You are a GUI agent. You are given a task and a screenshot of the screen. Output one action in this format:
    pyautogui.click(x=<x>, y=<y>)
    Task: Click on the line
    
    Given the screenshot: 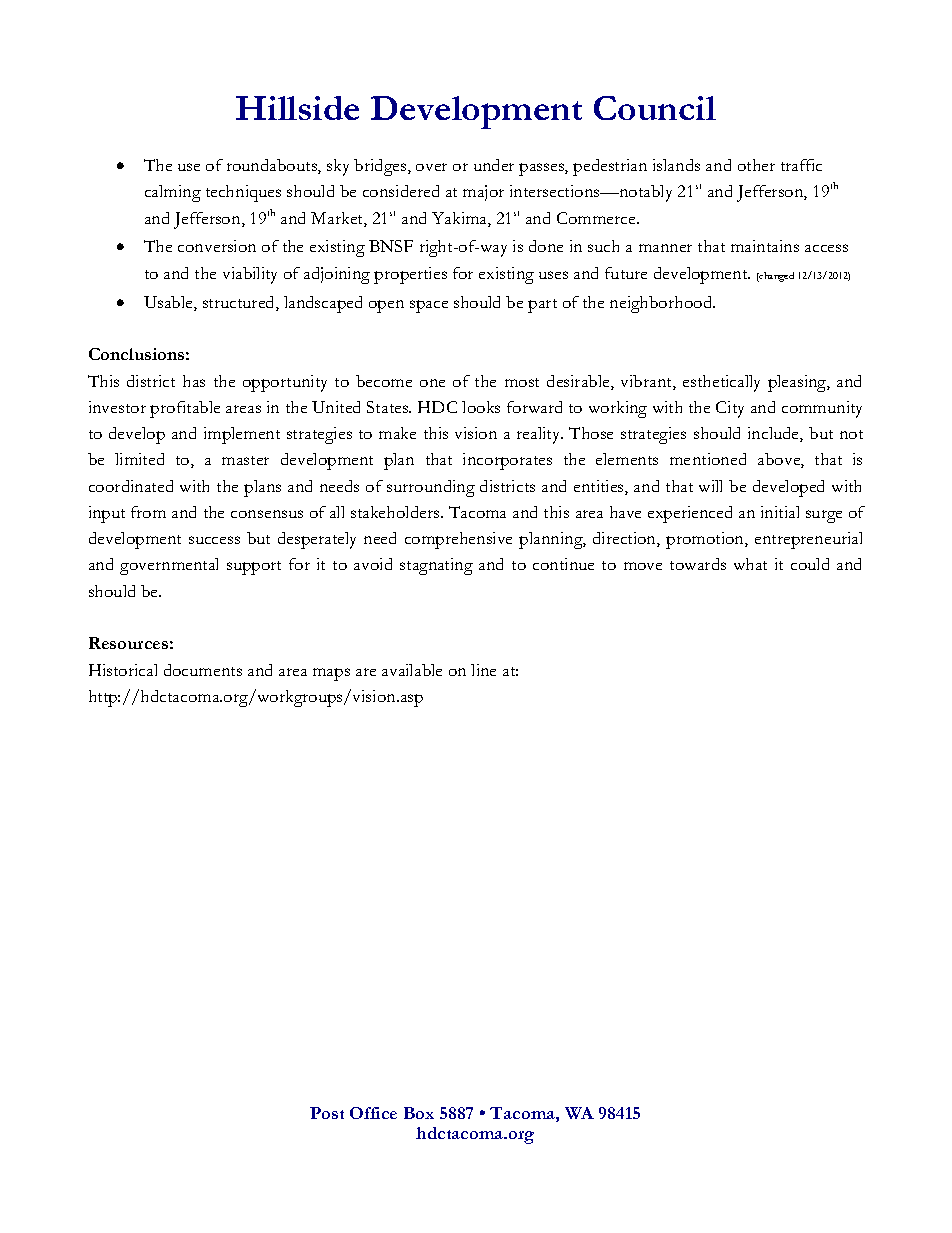 What is the action you would take?
    pyautogui.click(x=483, y=670)
